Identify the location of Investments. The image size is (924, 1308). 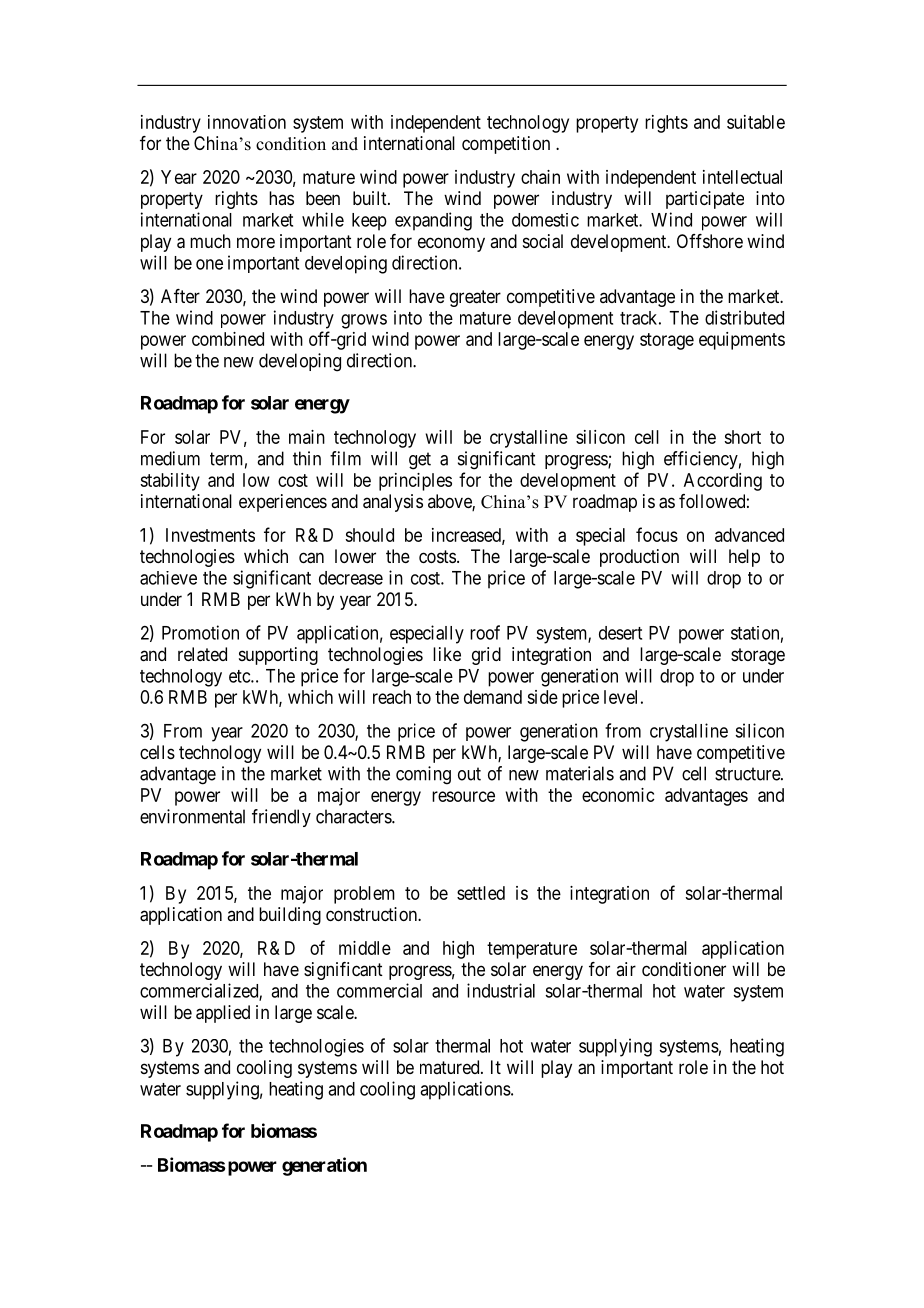
(210, 535).
